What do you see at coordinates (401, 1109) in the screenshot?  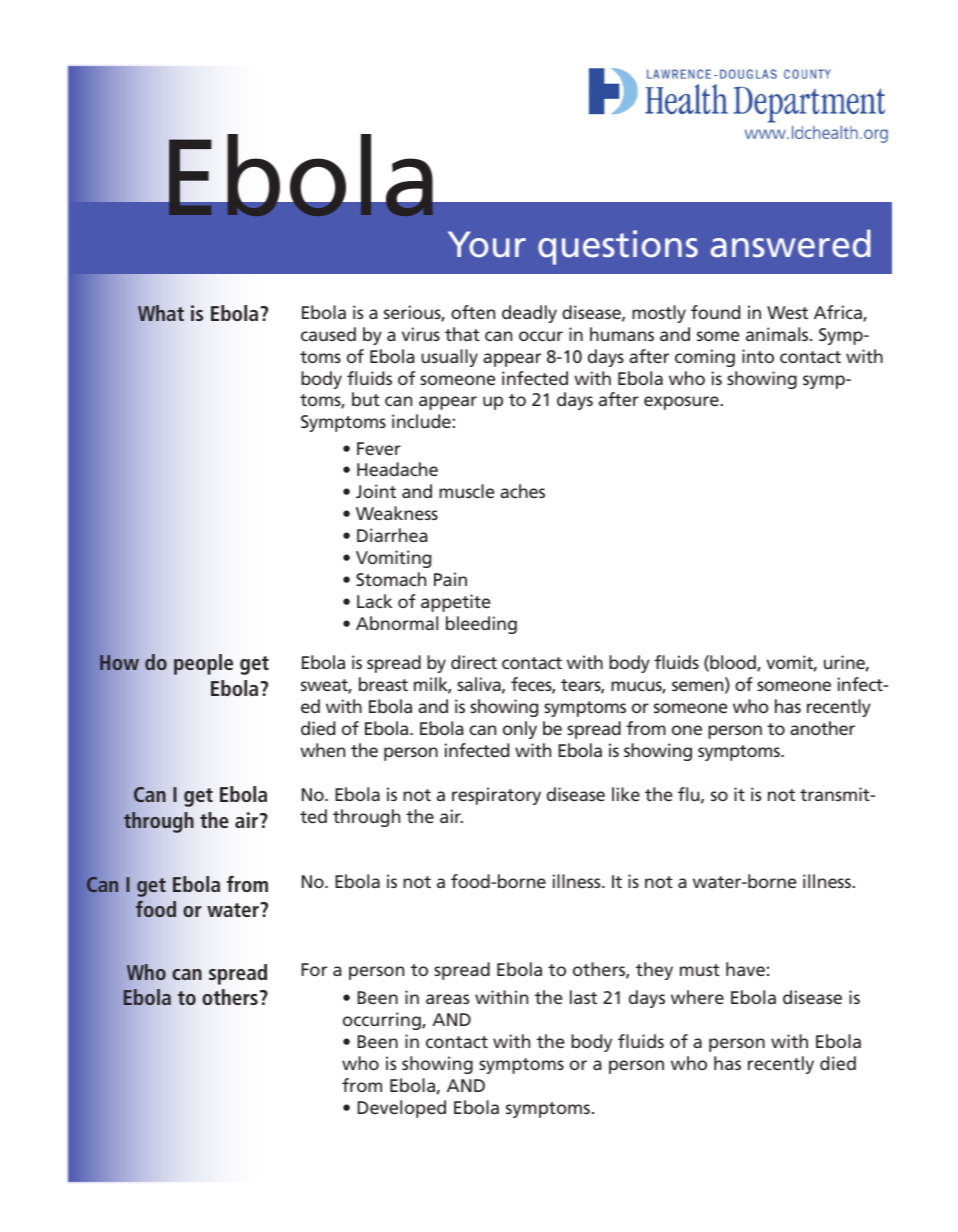 I see `Developed` at bounding box center [401, 1109].
